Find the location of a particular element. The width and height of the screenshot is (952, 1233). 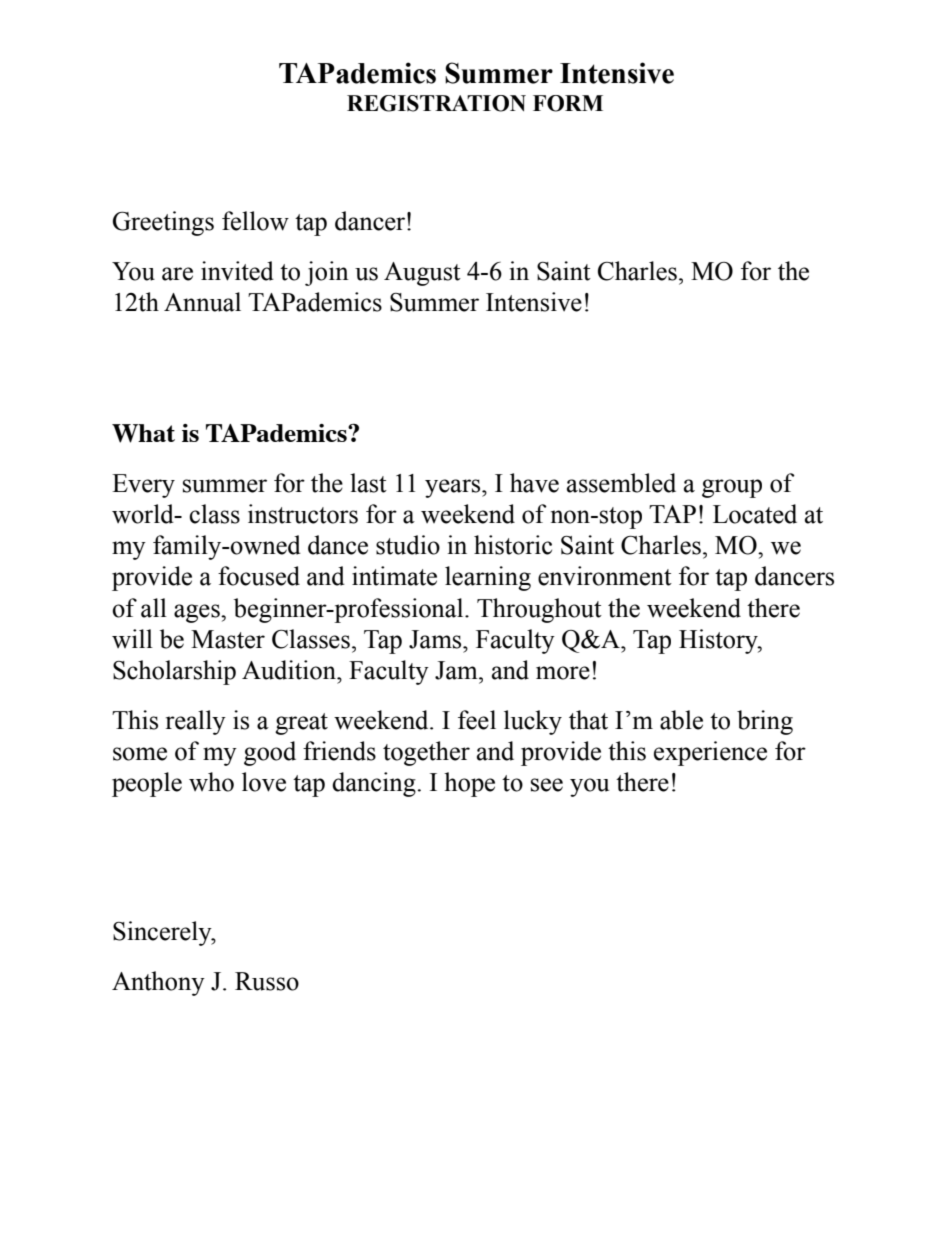

Russo is located at coordinates (267, 981).
